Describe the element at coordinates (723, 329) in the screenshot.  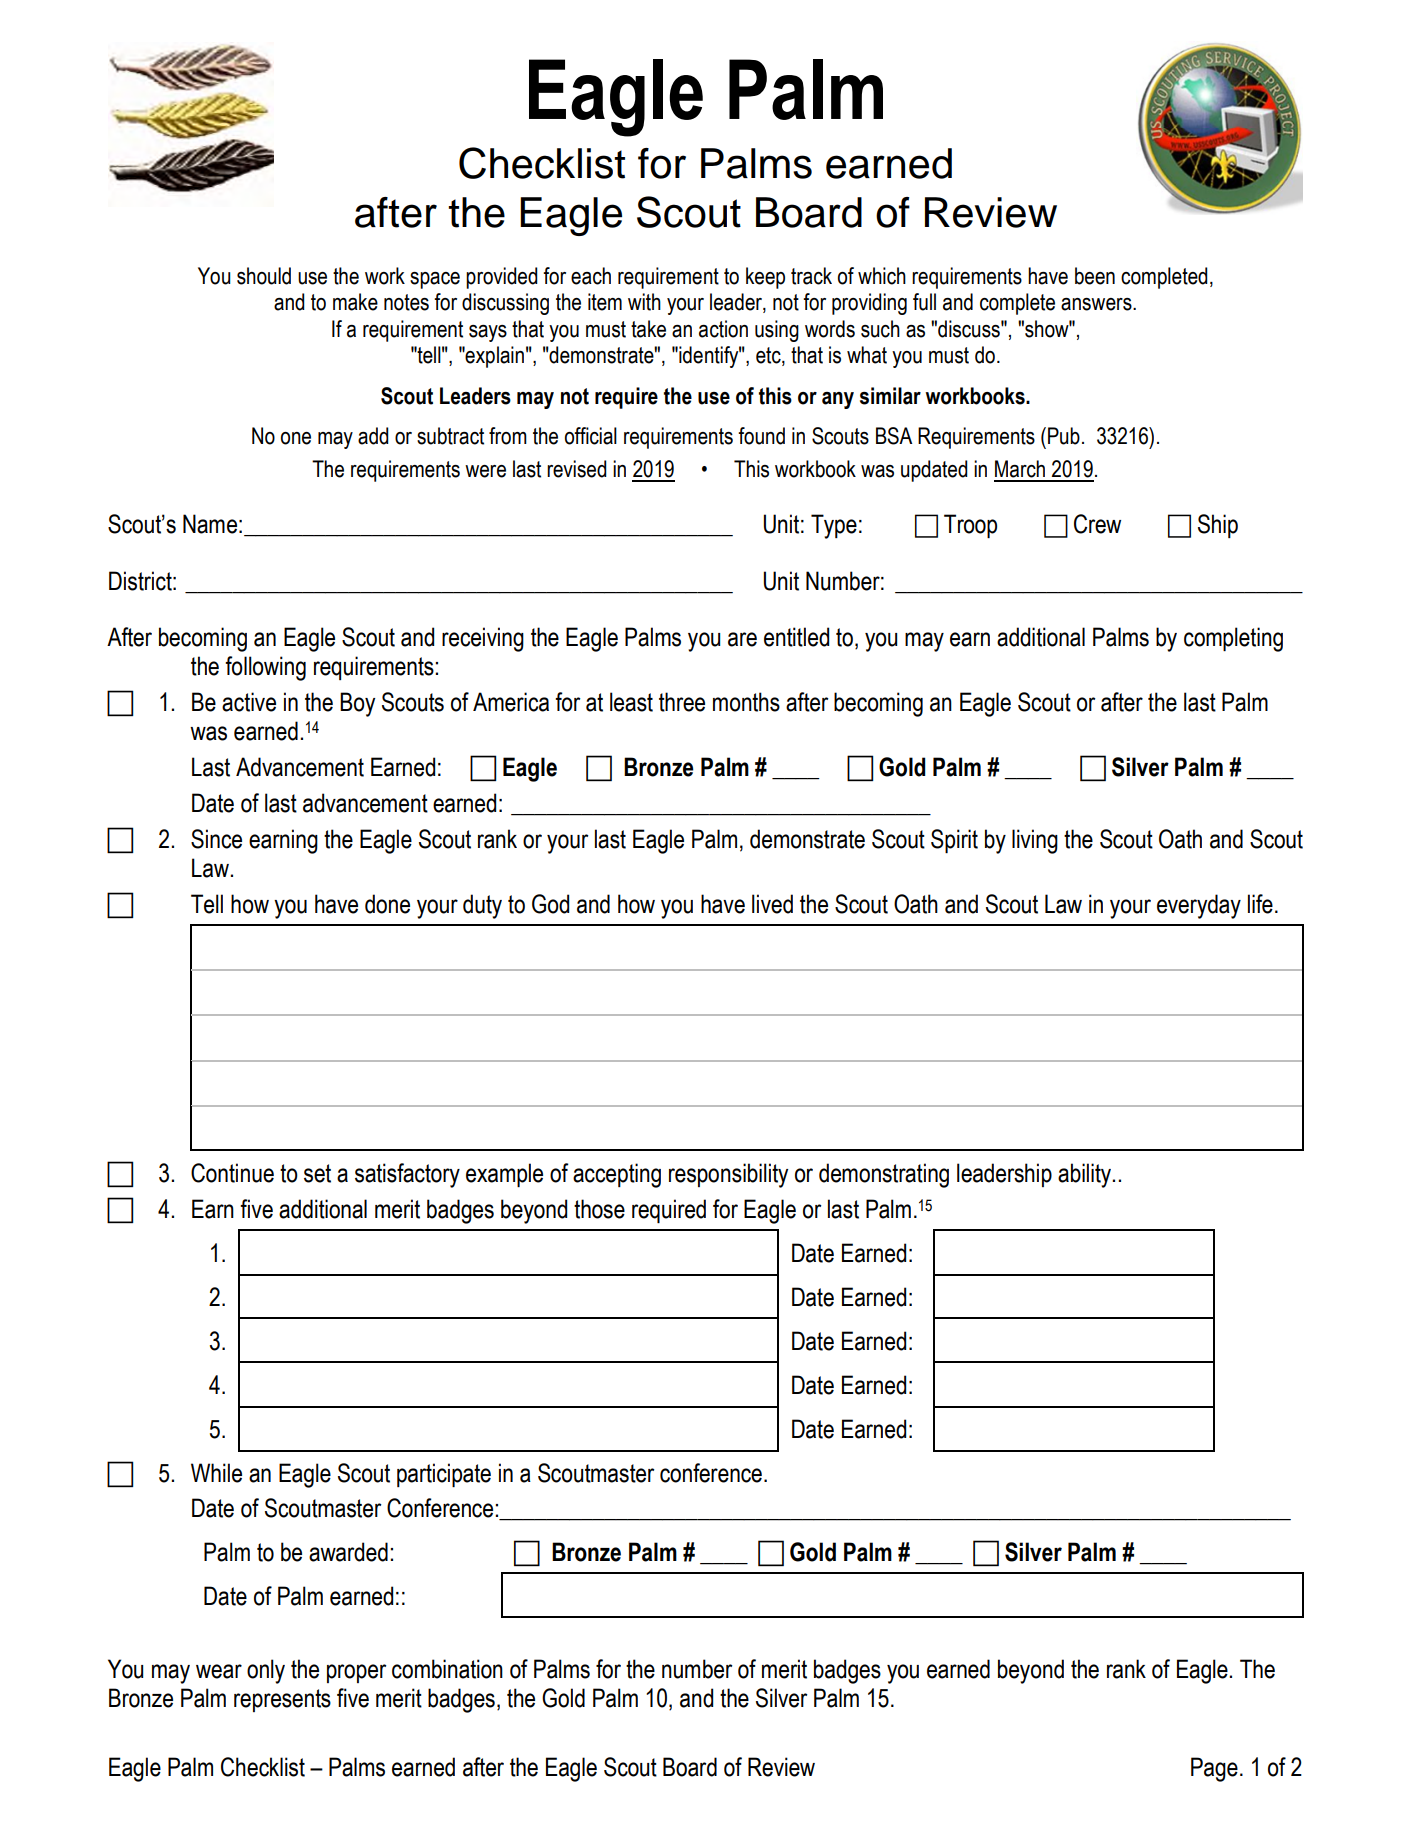
I see `action` at that location.
